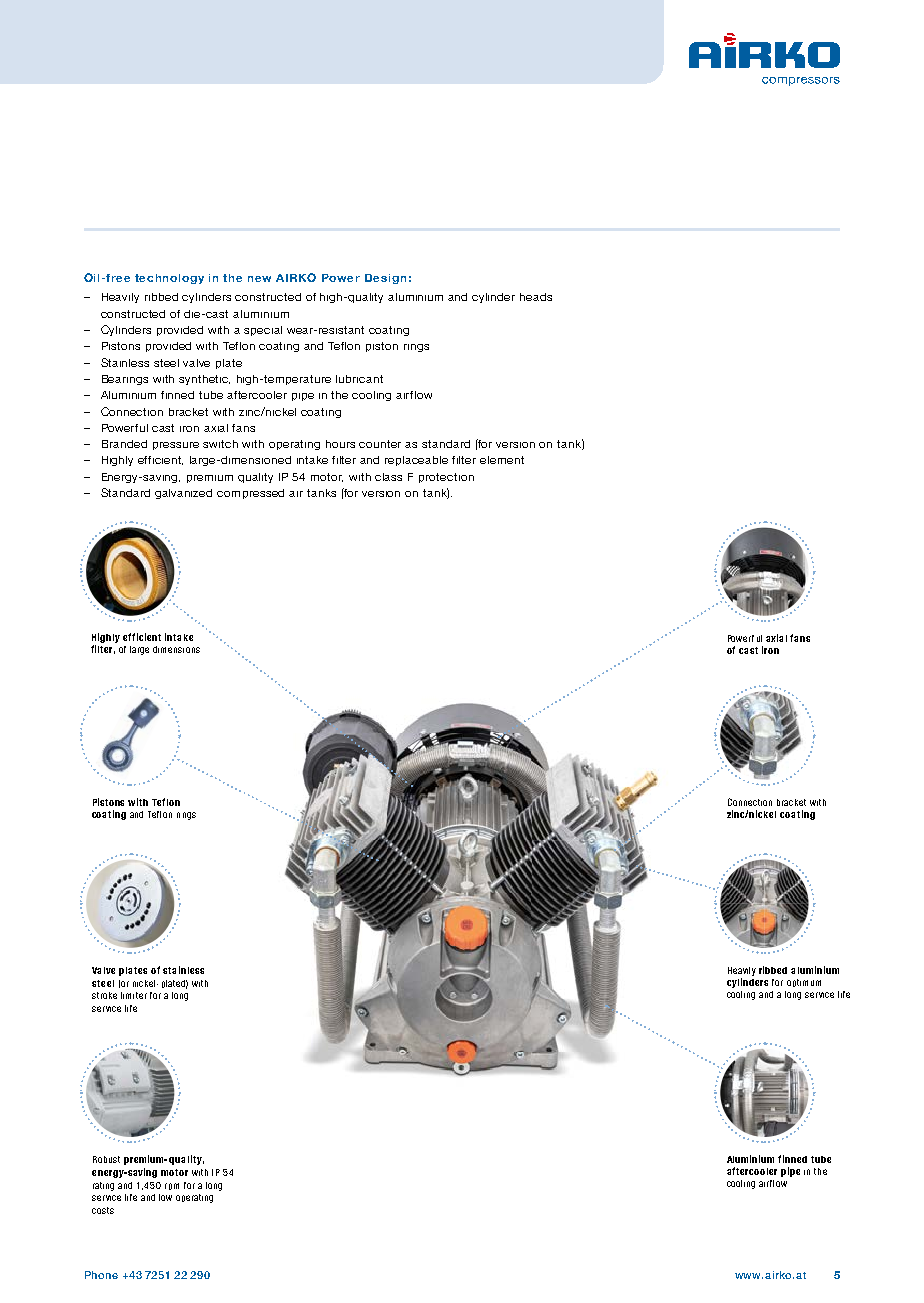 This page has width=924, height=1303. Describe the element at coordinates (804, 983) in the page. I see `optimum` at that location.
